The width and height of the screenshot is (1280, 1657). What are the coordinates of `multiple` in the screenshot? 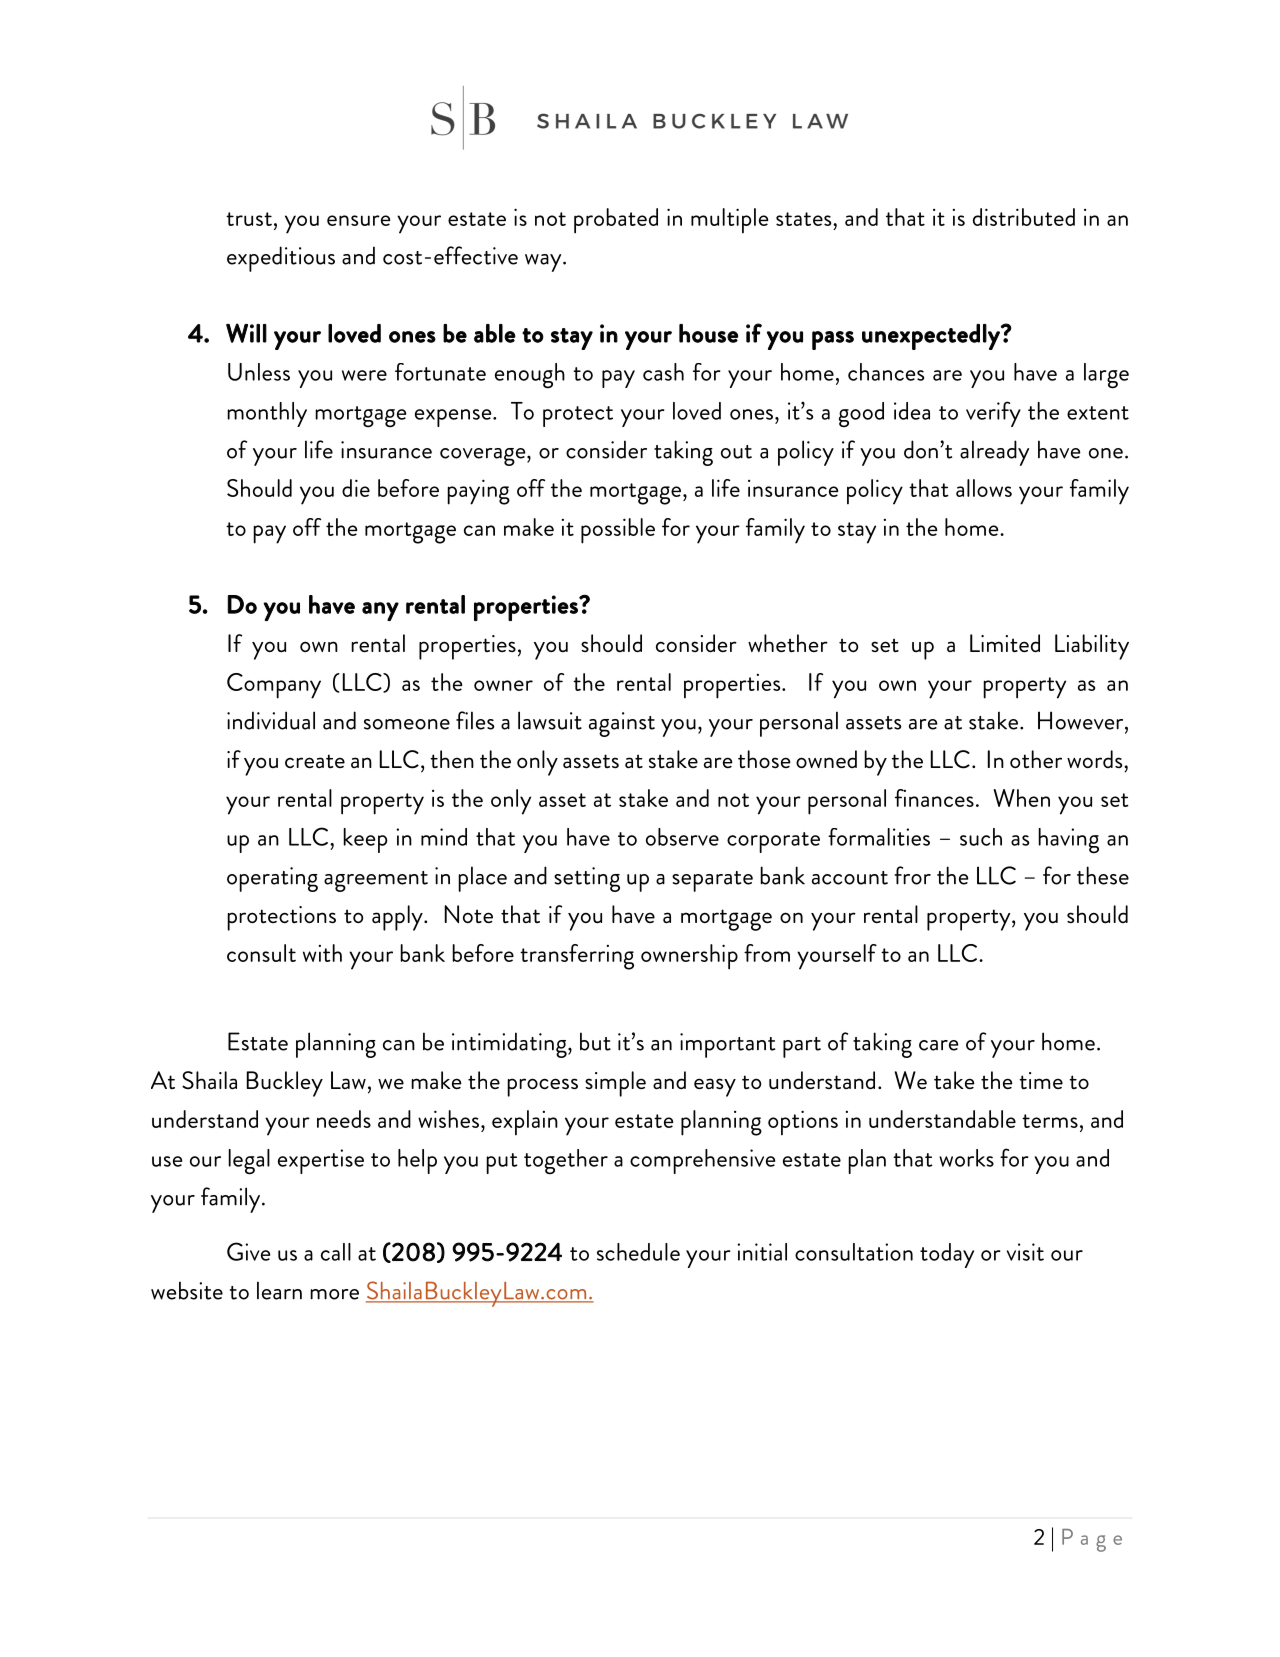 It's located at (729, 220).
